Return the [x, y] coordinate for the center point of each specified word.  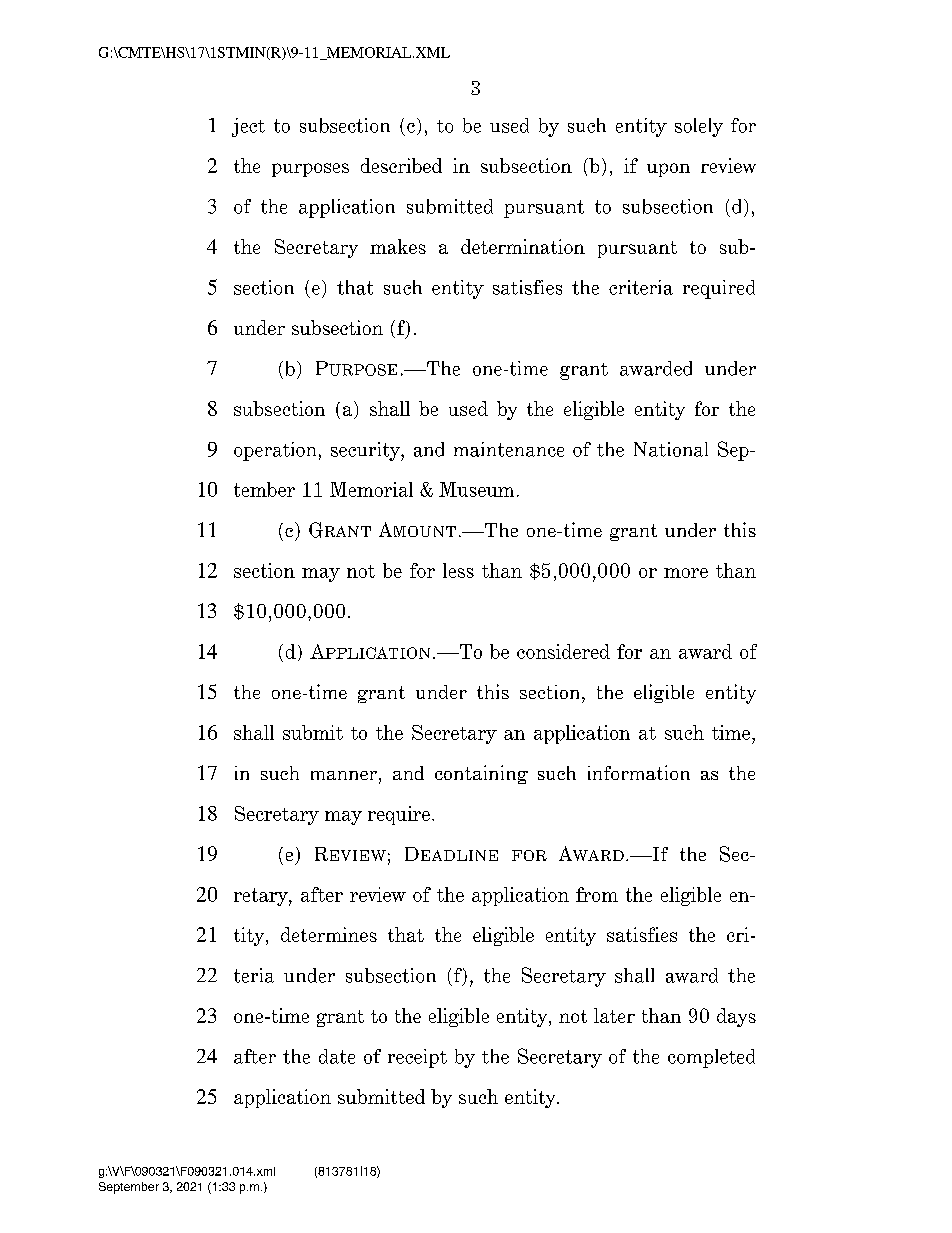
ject [248, 127]
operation [275, 451]
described [401, 165]
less [458, 570]
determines [329, 934]
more [686, 573]
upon [668, 170]
